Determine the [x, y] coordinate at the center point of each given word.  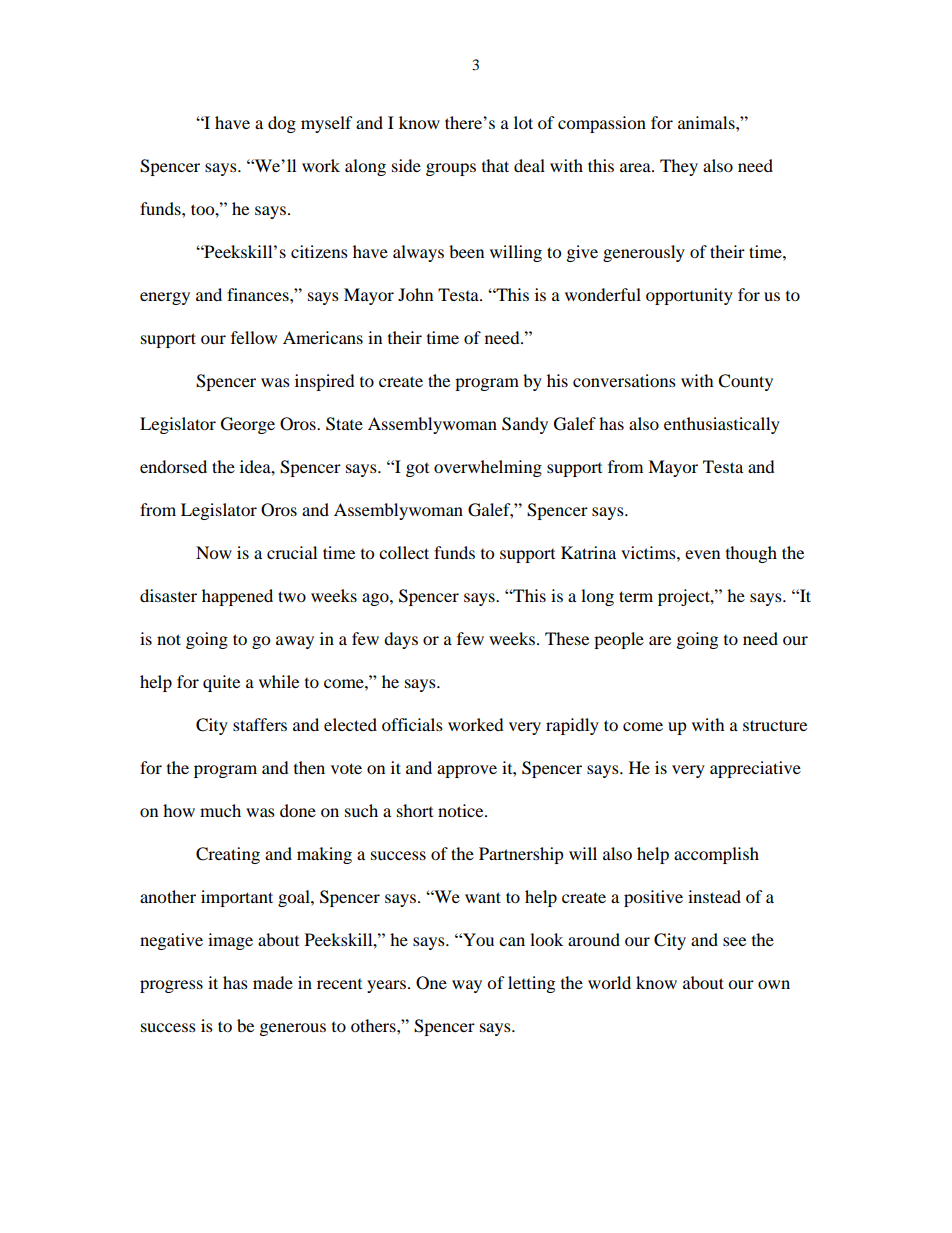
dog [282, 124]
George [248, 425]
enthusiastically [722, 425]
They [679, 167]
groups [451, 169]
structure [775, 725]
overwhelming [488, 468]
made [273, 982]
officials [412, 724]
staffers [260, 724]
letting [531, 984]
